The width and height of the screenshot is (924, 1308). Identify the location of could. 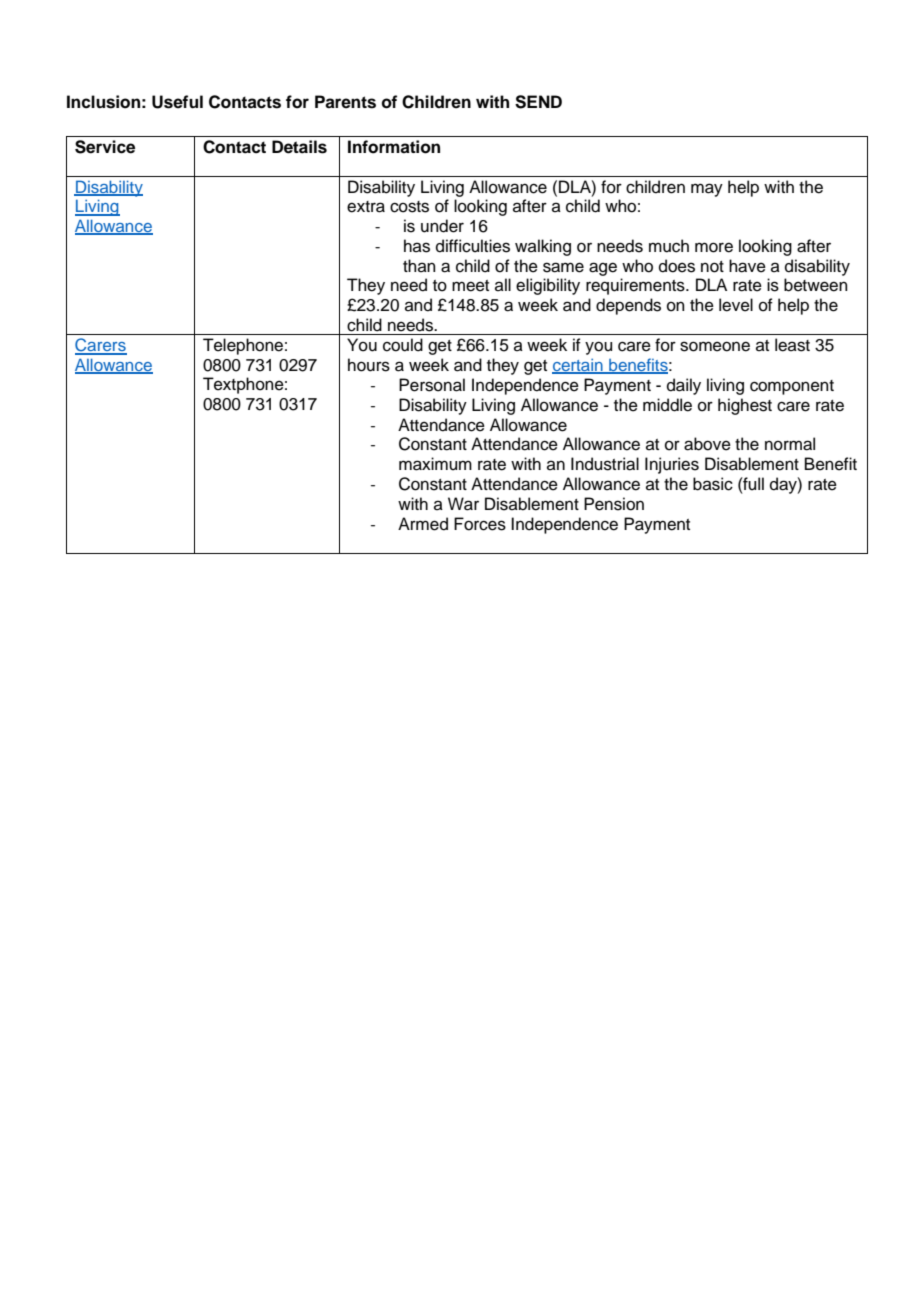
(403, 345).
